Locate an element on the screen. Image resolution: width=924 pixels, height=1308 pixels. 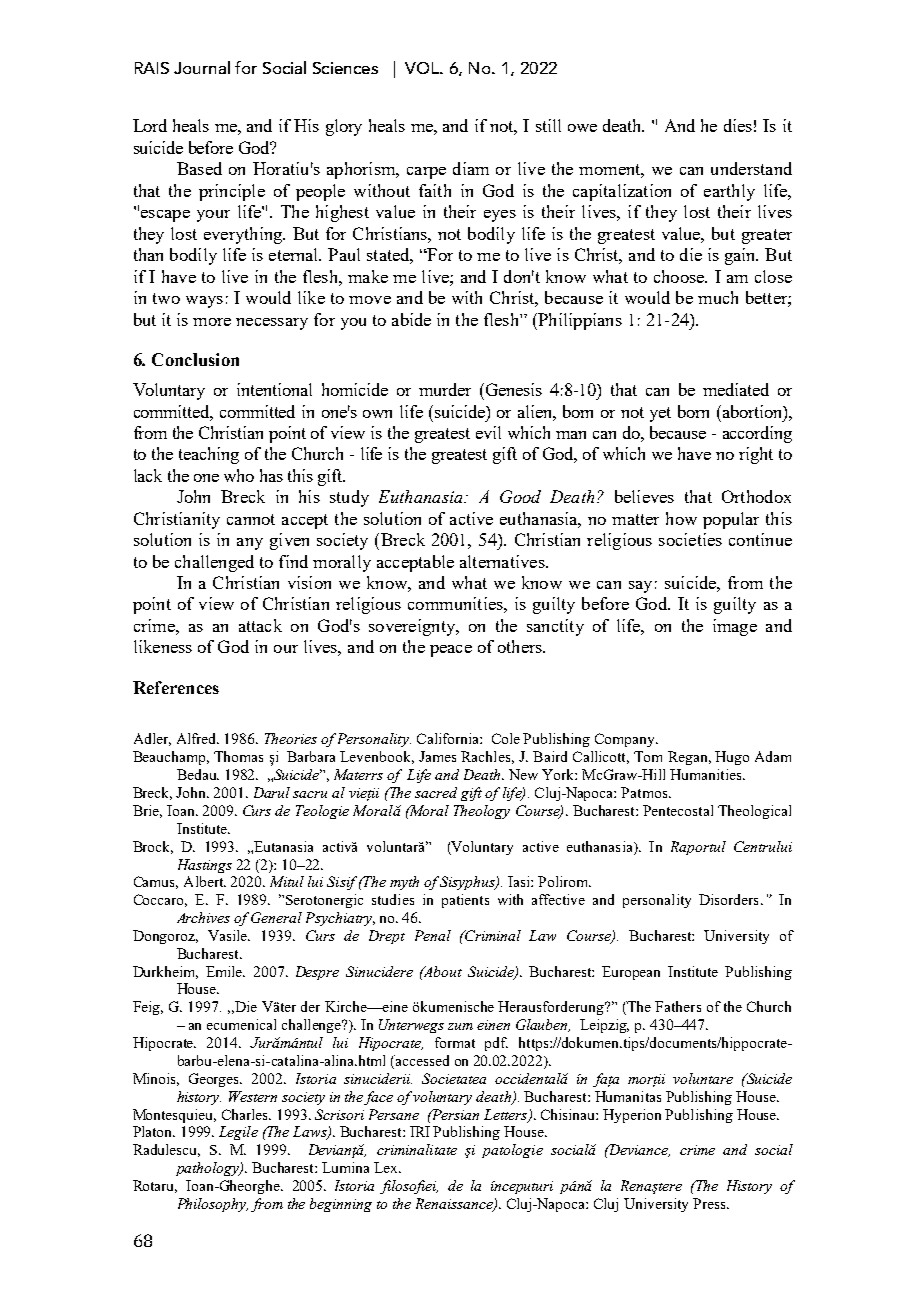
Archives is located at coordinates (203, 917).
